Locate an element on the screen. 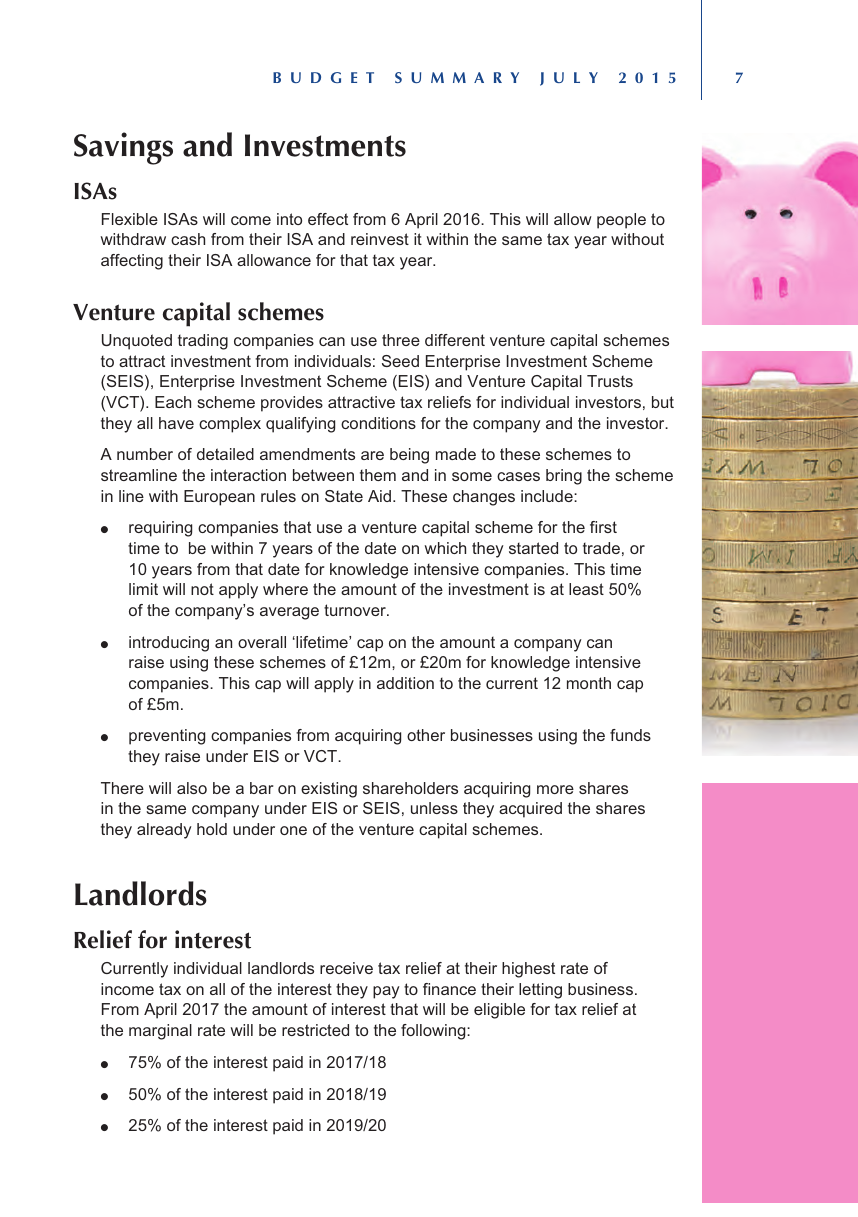 The image size is (858, 1217). reinvest is located at coordinates (380, 239).
